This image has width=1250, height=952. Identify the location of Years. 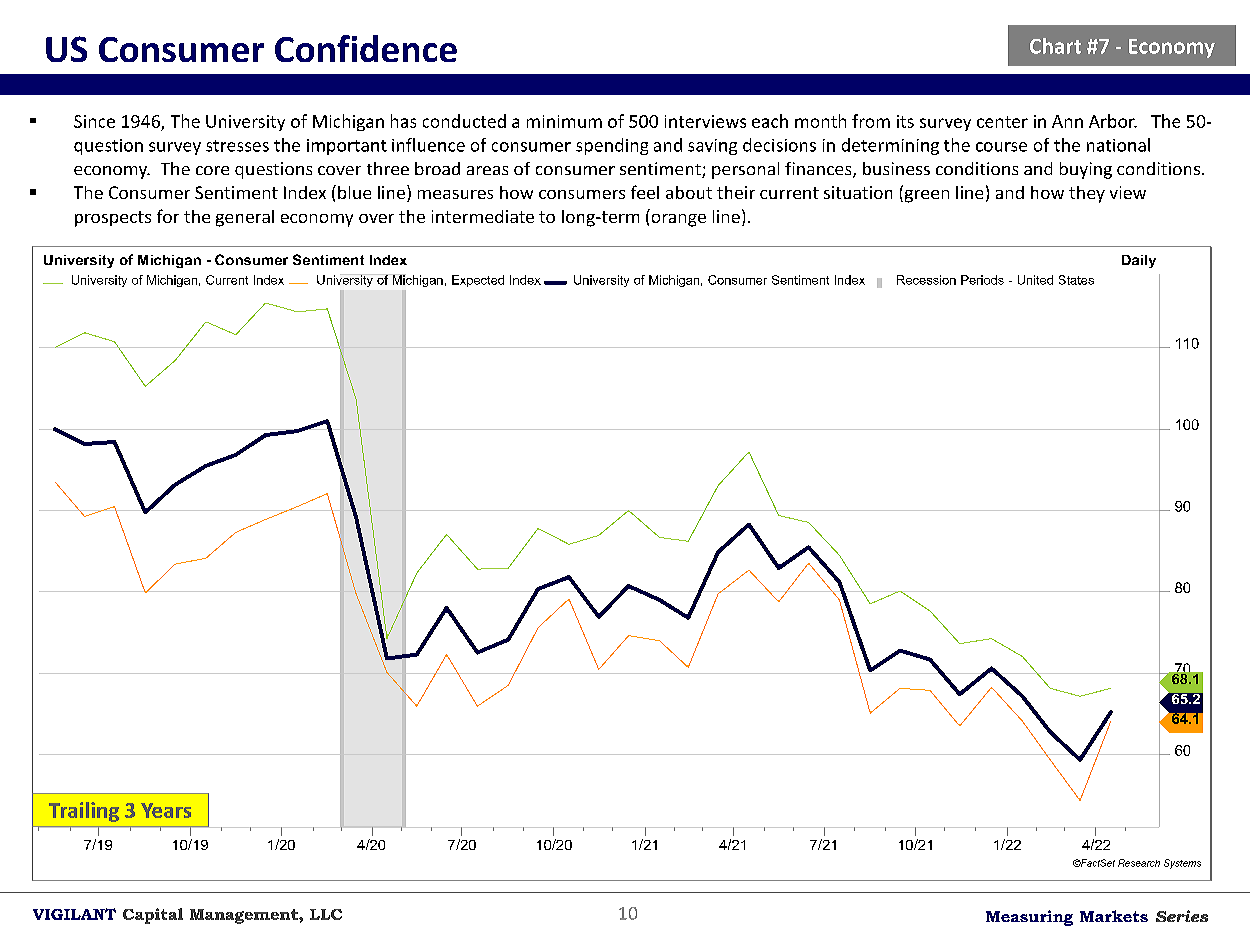
(166, 810).
